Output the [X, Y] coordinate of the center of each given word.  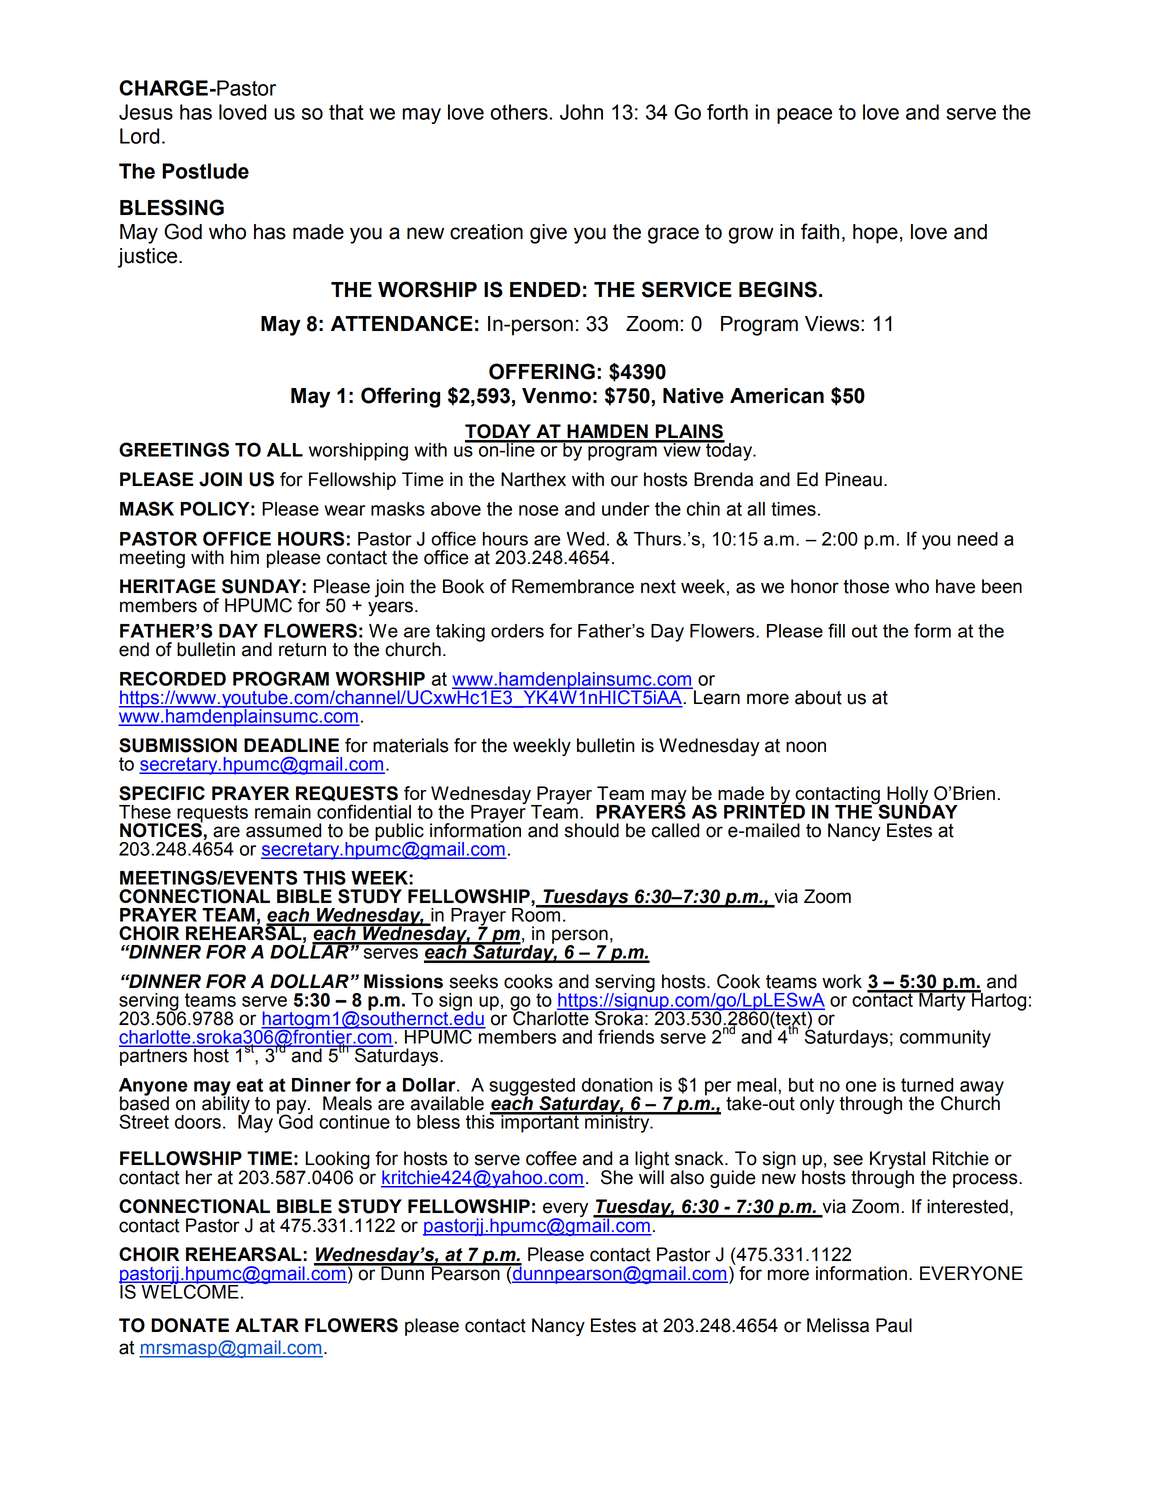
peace [804, 116]
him [245, 557]
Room [537, 914]
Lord [139, 136]
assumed [283, 830]
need [978, 539]
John [581, 112]
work [842, 981]
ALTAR [267, 1325]
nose [539, 510]
